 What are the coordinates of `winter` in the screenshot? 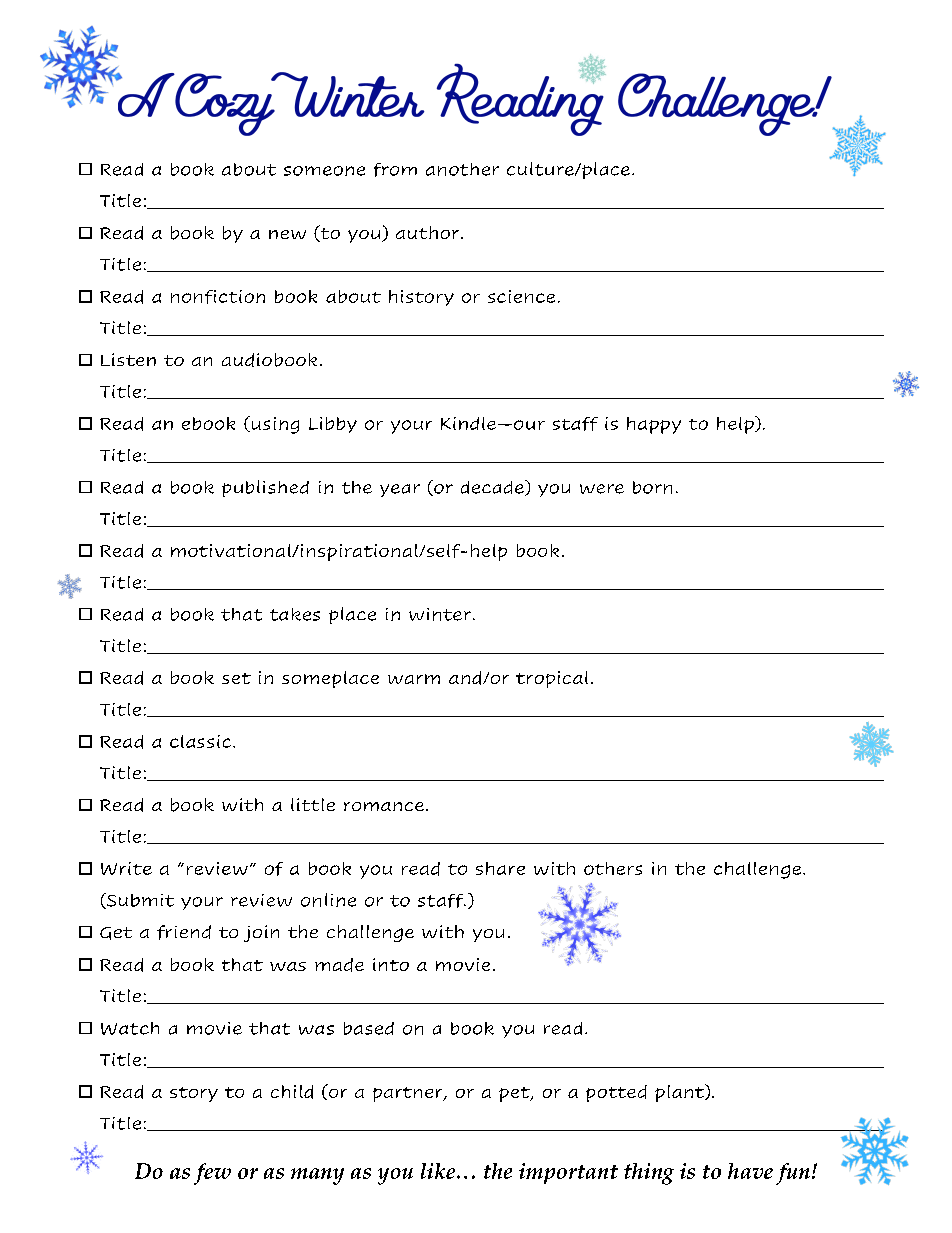 It's located at (440, 614).
